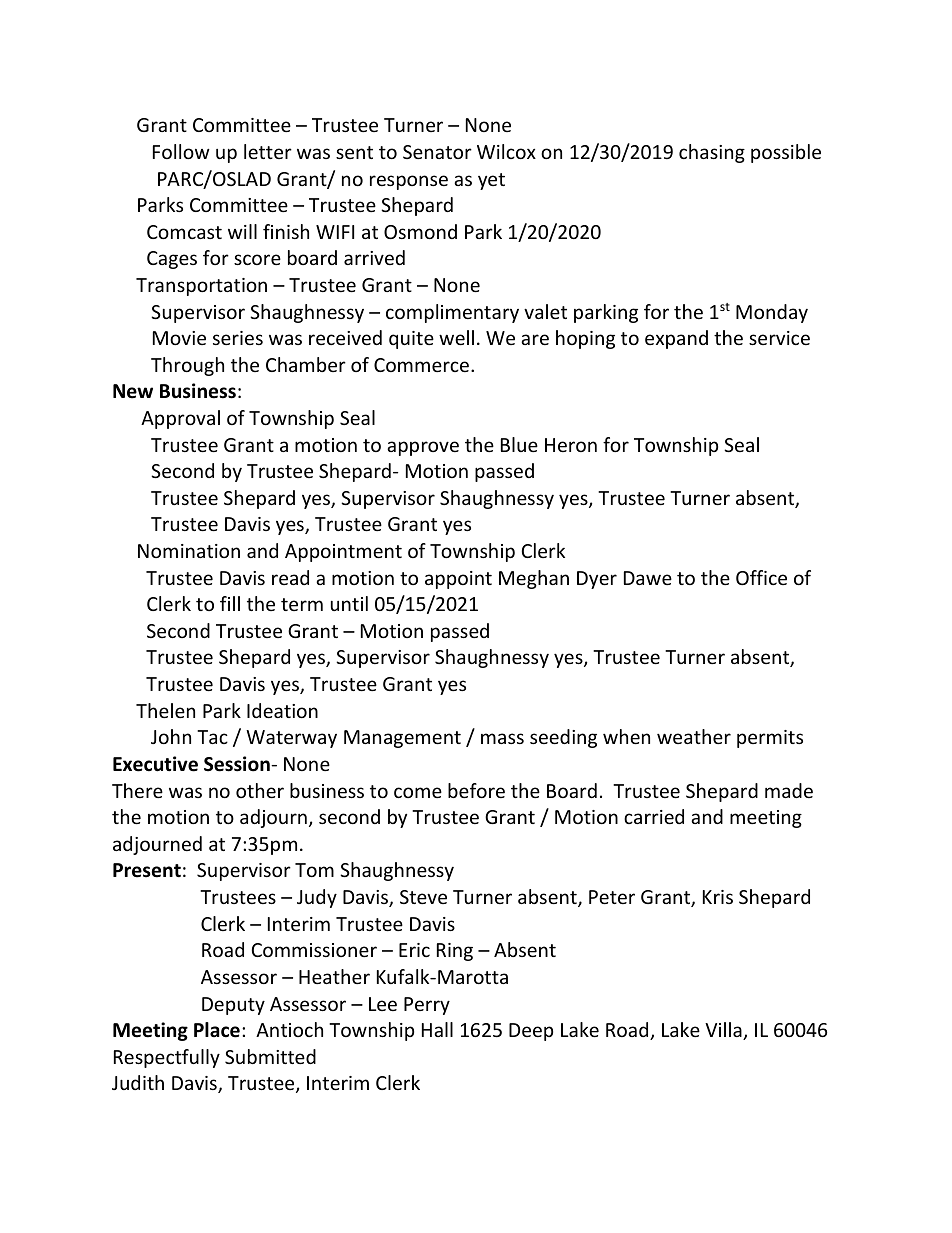 The width and height of the page is (952, 1233). What do you see at coordinates (421, 365) in the page?
I see `Commerce` at bounding box center [421, 365].
